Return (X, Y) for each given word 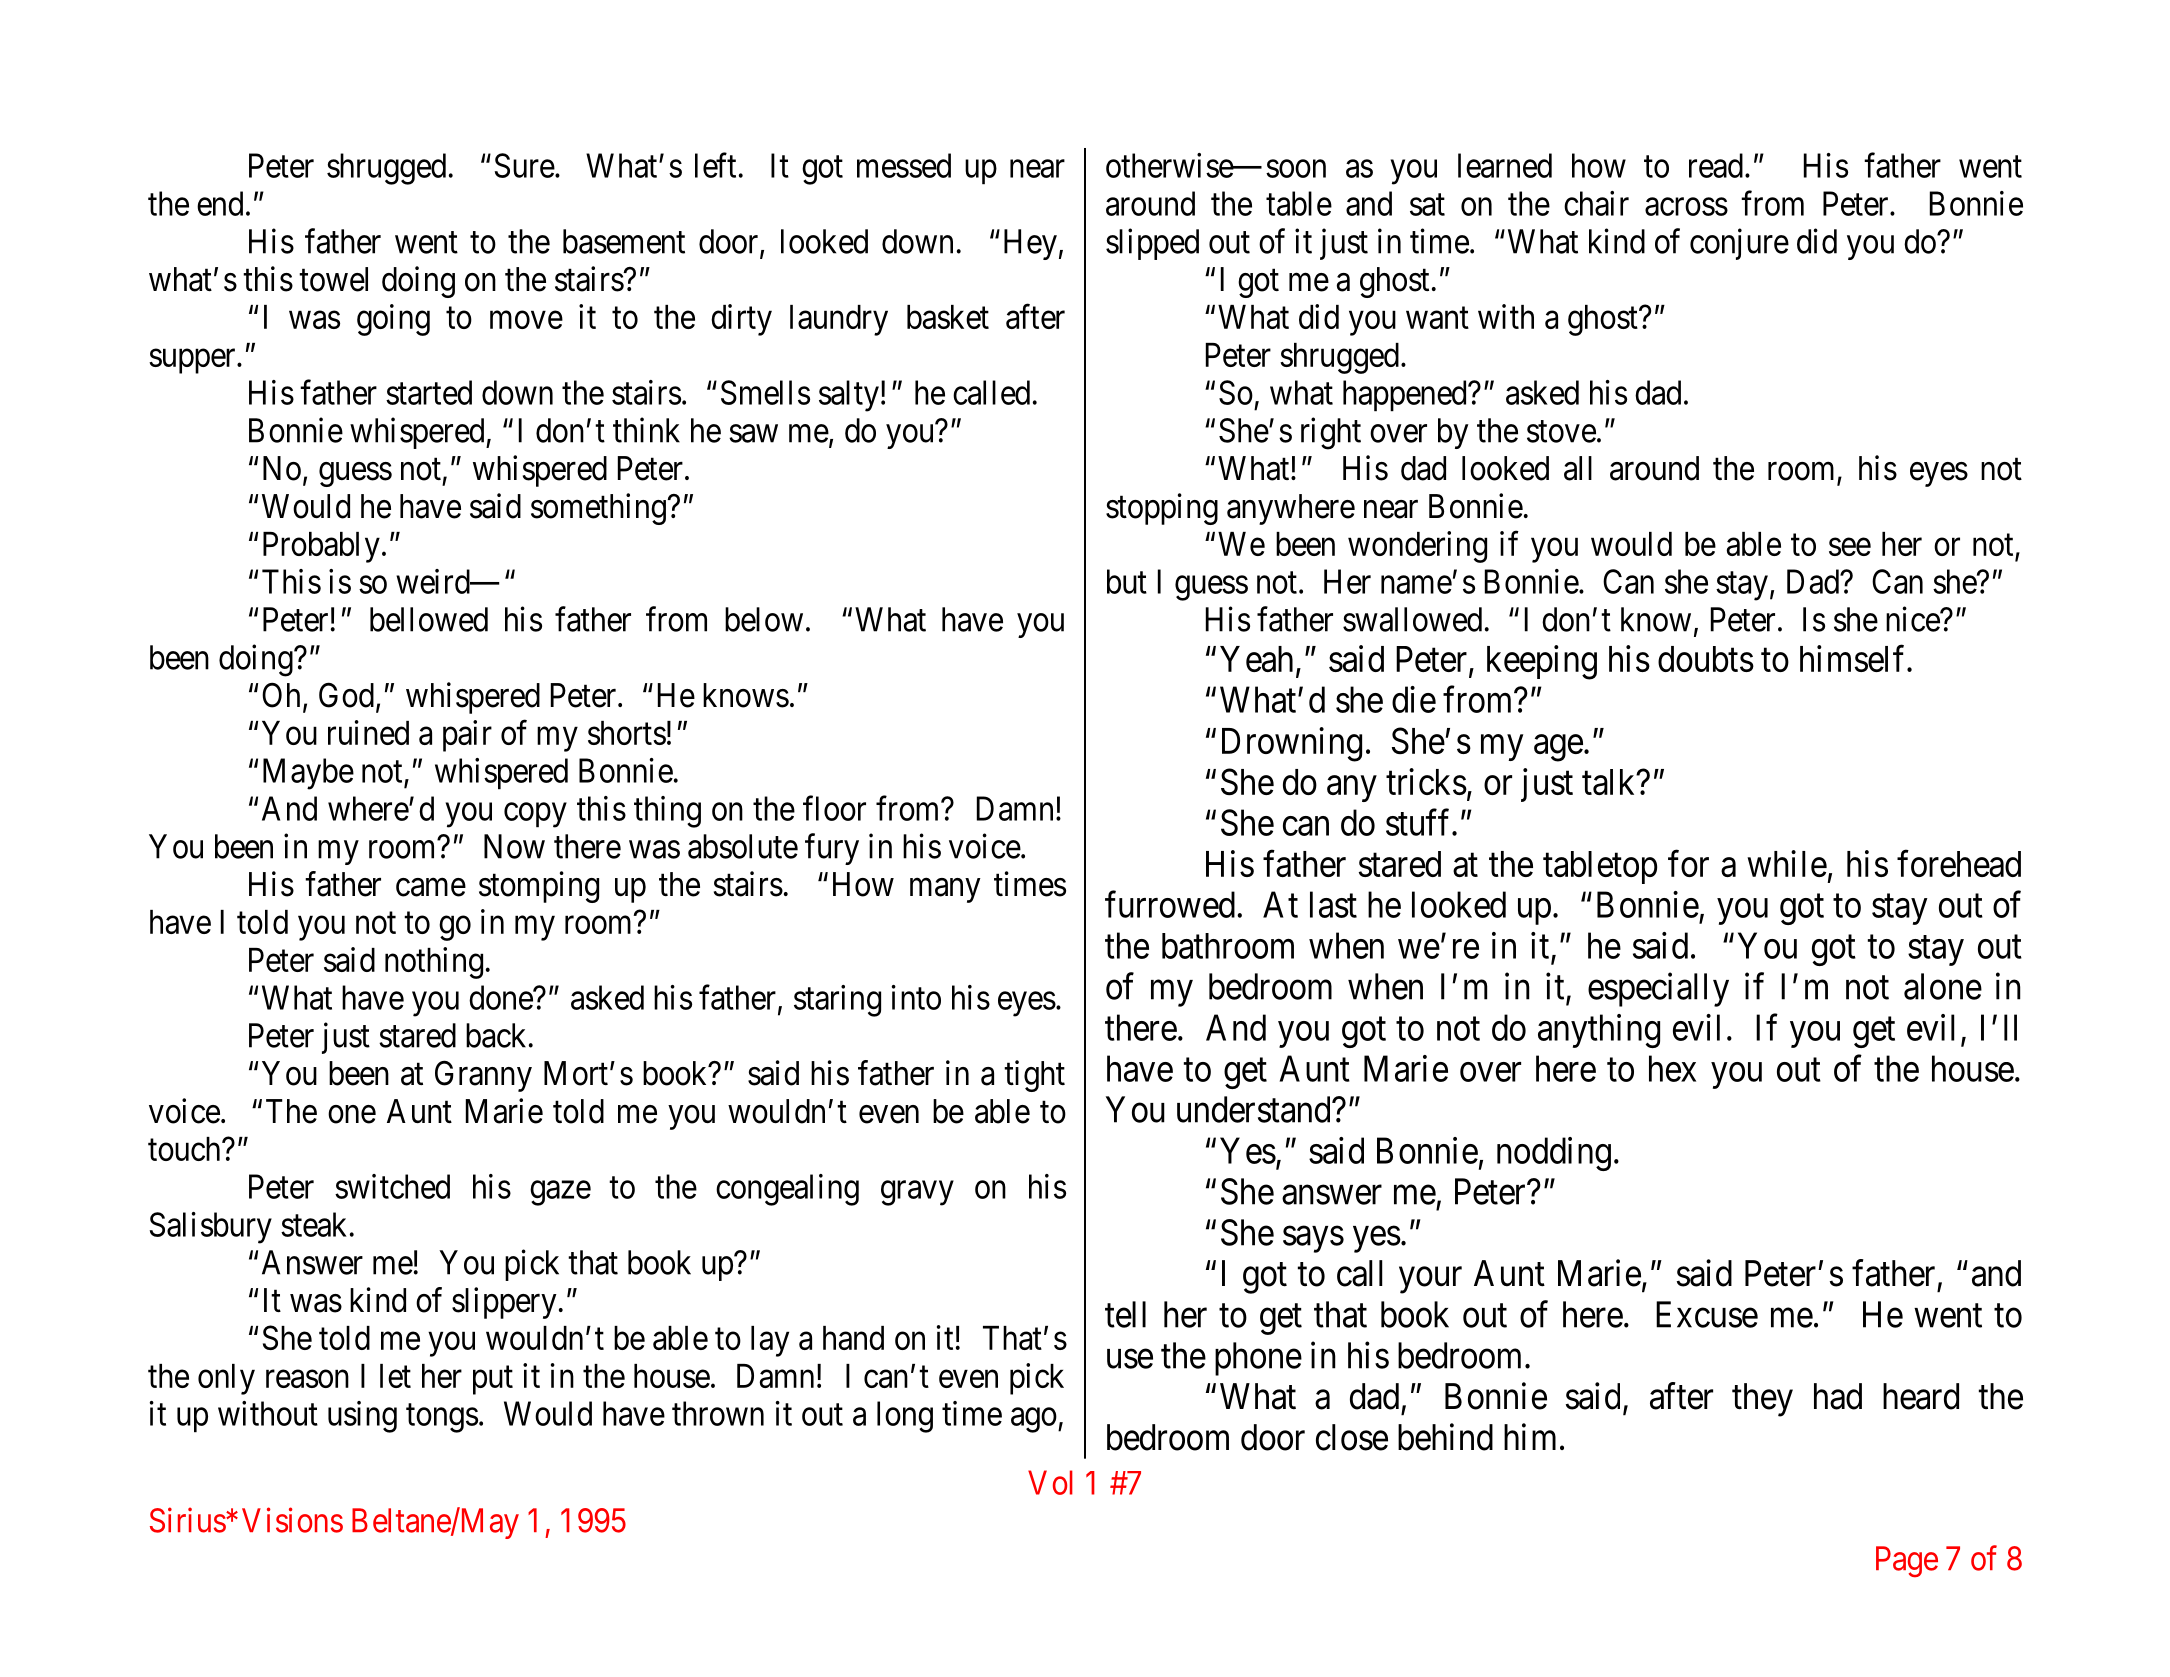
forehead (1959, 863)
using (362, 1417)
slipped (1152, 244)
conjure (1739, 244)
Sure (524, 165)
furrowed (1170, 904)
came (431, 887)
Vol (1050, 1482)
